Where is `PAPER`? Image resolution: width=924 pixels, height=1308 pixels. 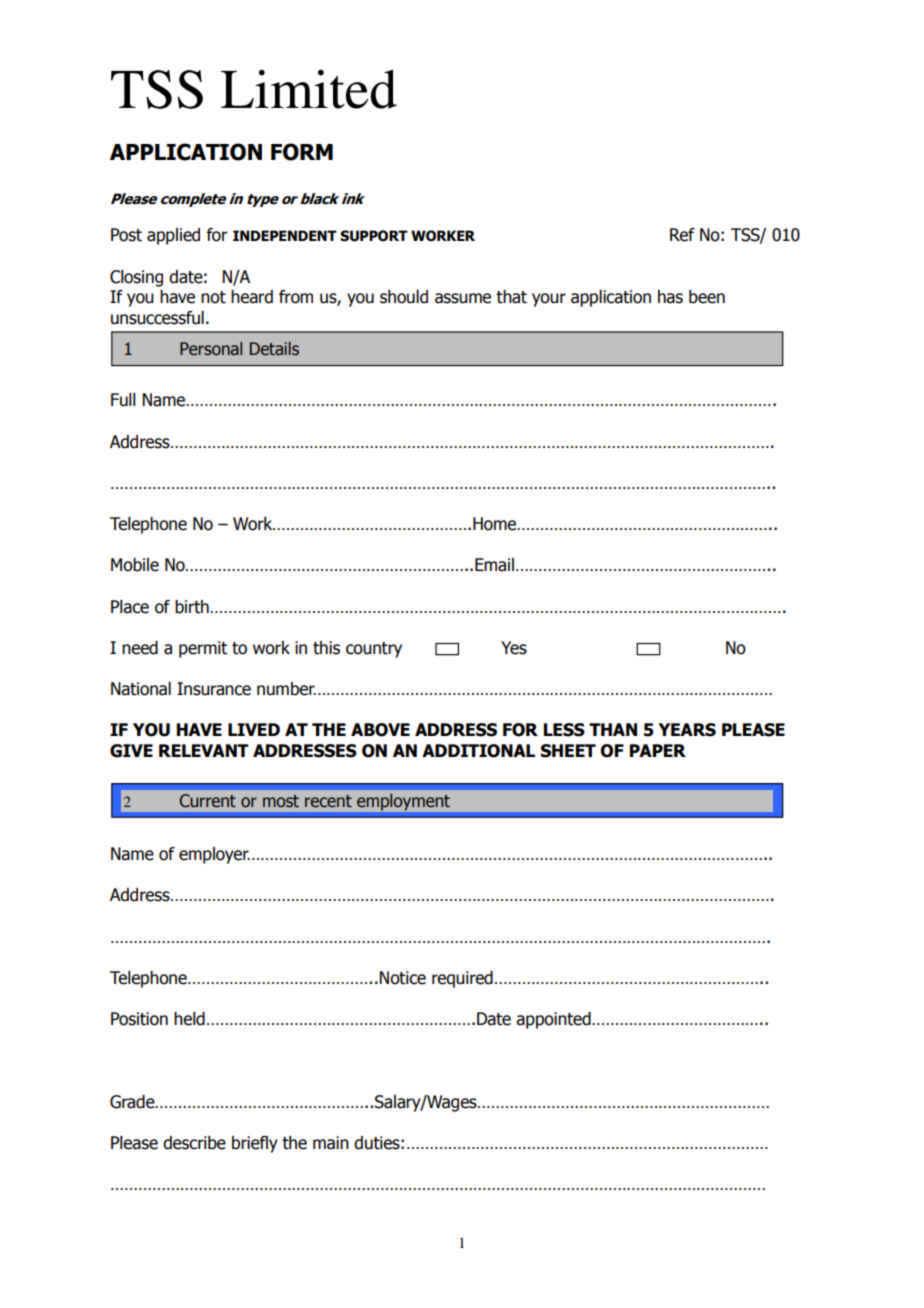
PAPER is located at coordinates (658, 750).
